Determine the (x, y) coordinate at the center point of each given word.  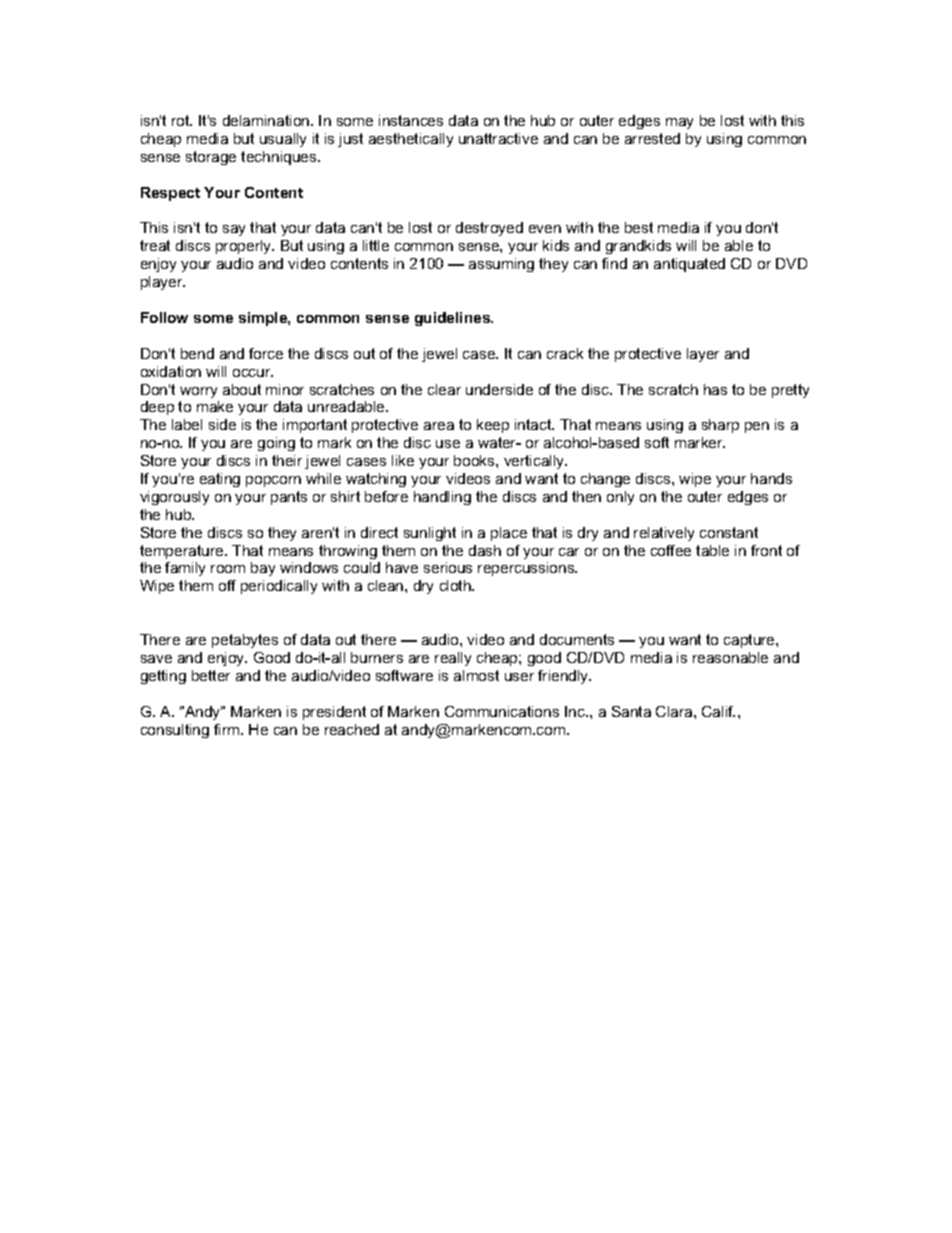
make (215, 406)
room (228, 569)
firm (228, 729)
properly (245, 247)
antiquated (689, 265)
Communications (502, 711)
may (679, 123)
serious (448, 567)
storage (211, 158)
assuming (501, 265)
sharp (720, 426)
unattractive (498, 138)
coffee (671, 550)
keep (493, 426)
